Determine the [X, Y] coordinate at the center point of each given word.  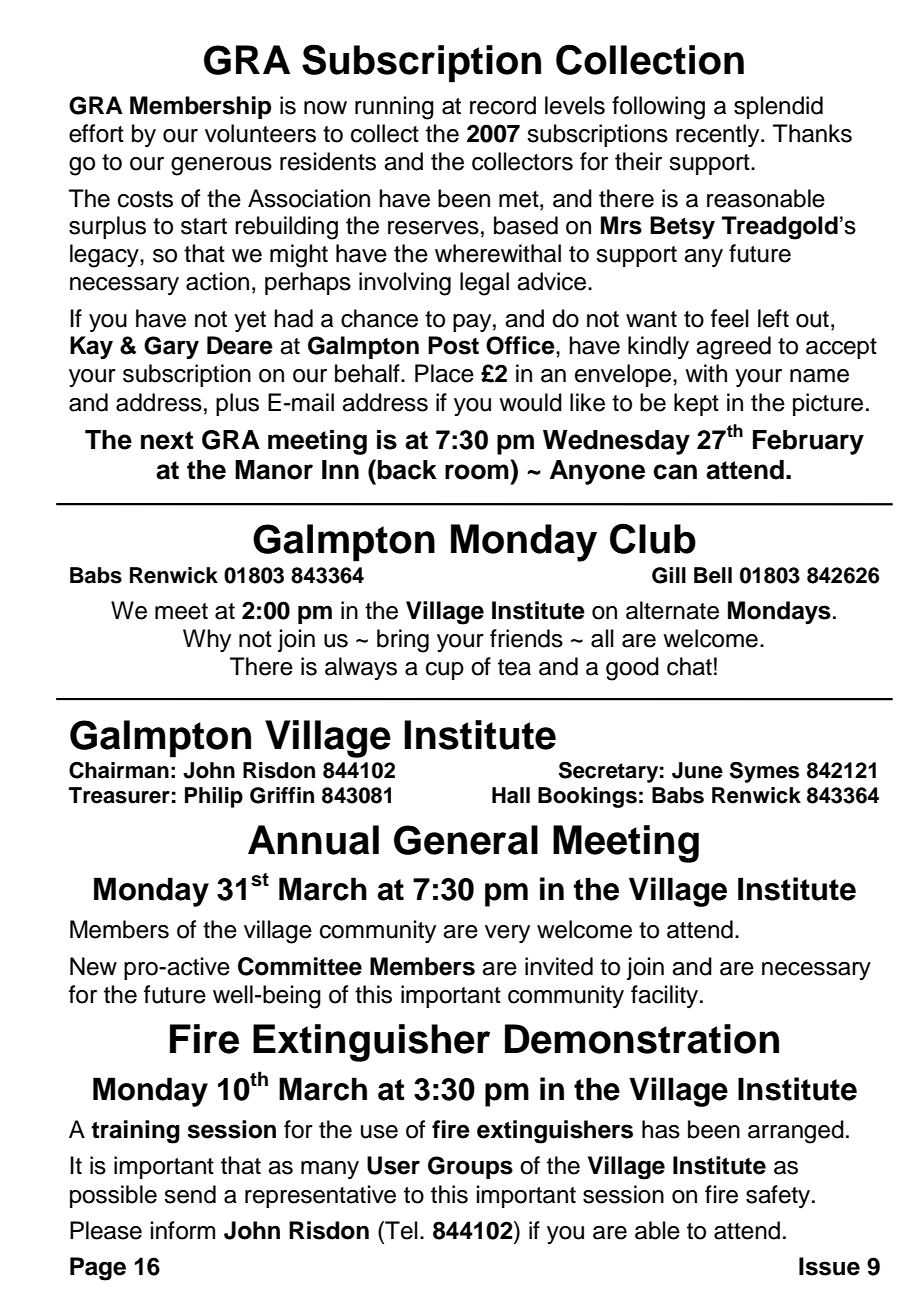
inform [183, 1230]
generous [221, 166]
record [503, 105]
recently [719, 135]
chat [689, 666]
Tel [400, 1230]
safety [779, 1196]
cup [445, 671]
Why [207, 640]
